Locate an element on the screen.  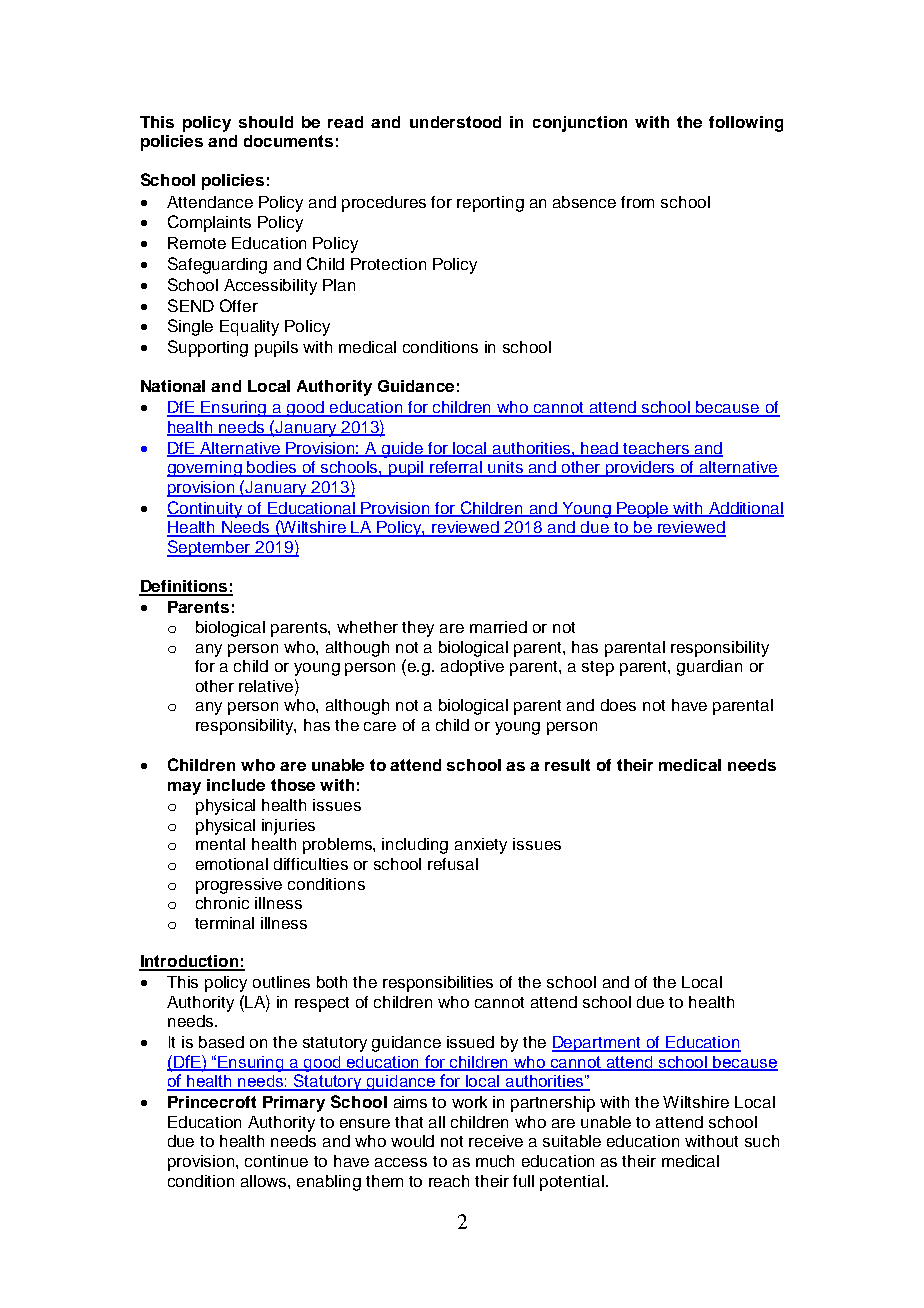
understood is located at coordinates (455, 122).
